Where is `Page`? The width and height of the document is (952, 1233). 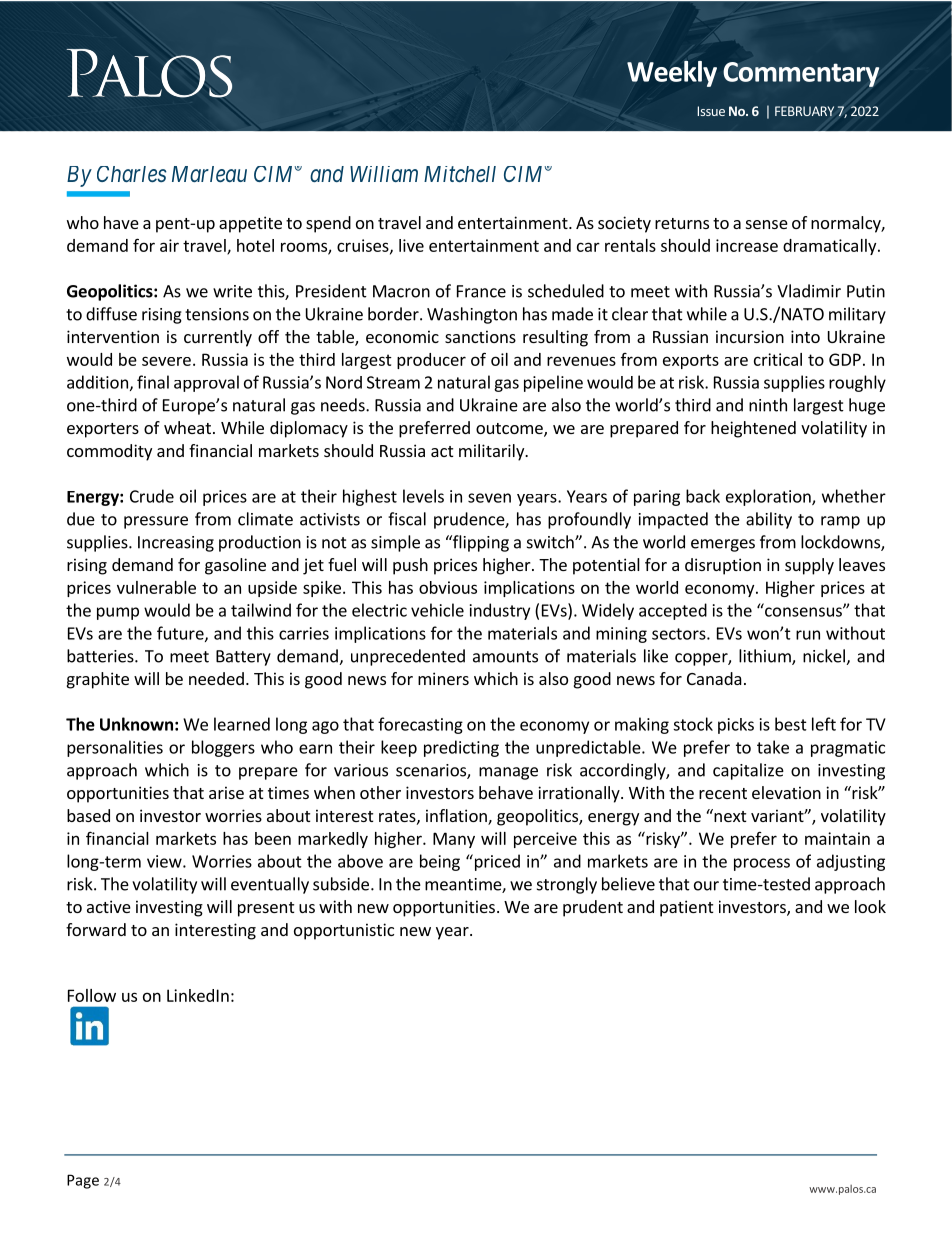
Page is located at coordinates (83, 1181).
